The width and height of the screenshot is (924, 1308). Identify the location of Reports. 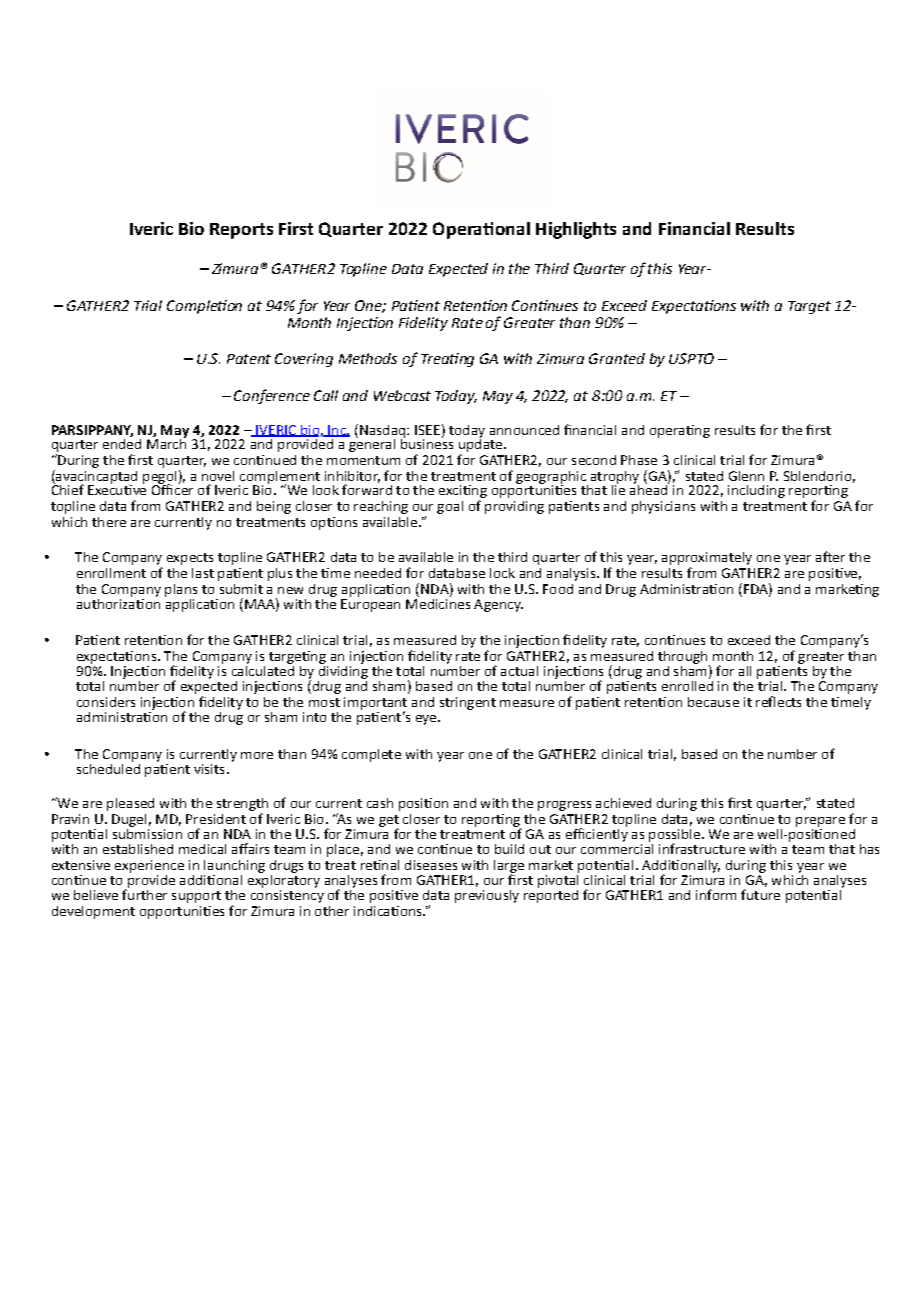
(241, 231).
